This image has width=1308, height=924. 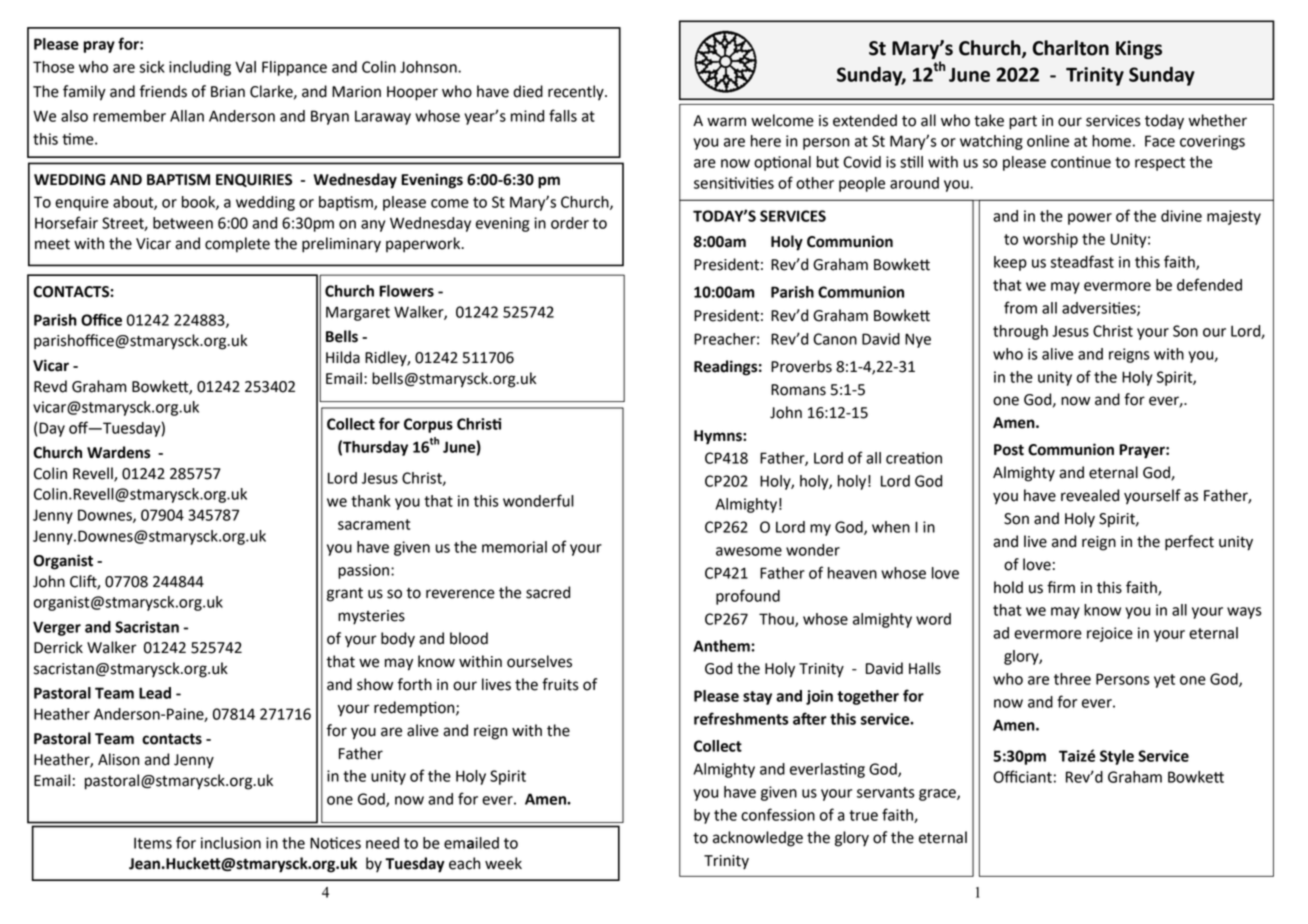 I want to click on Wardens, so click(x=119, y=452).
